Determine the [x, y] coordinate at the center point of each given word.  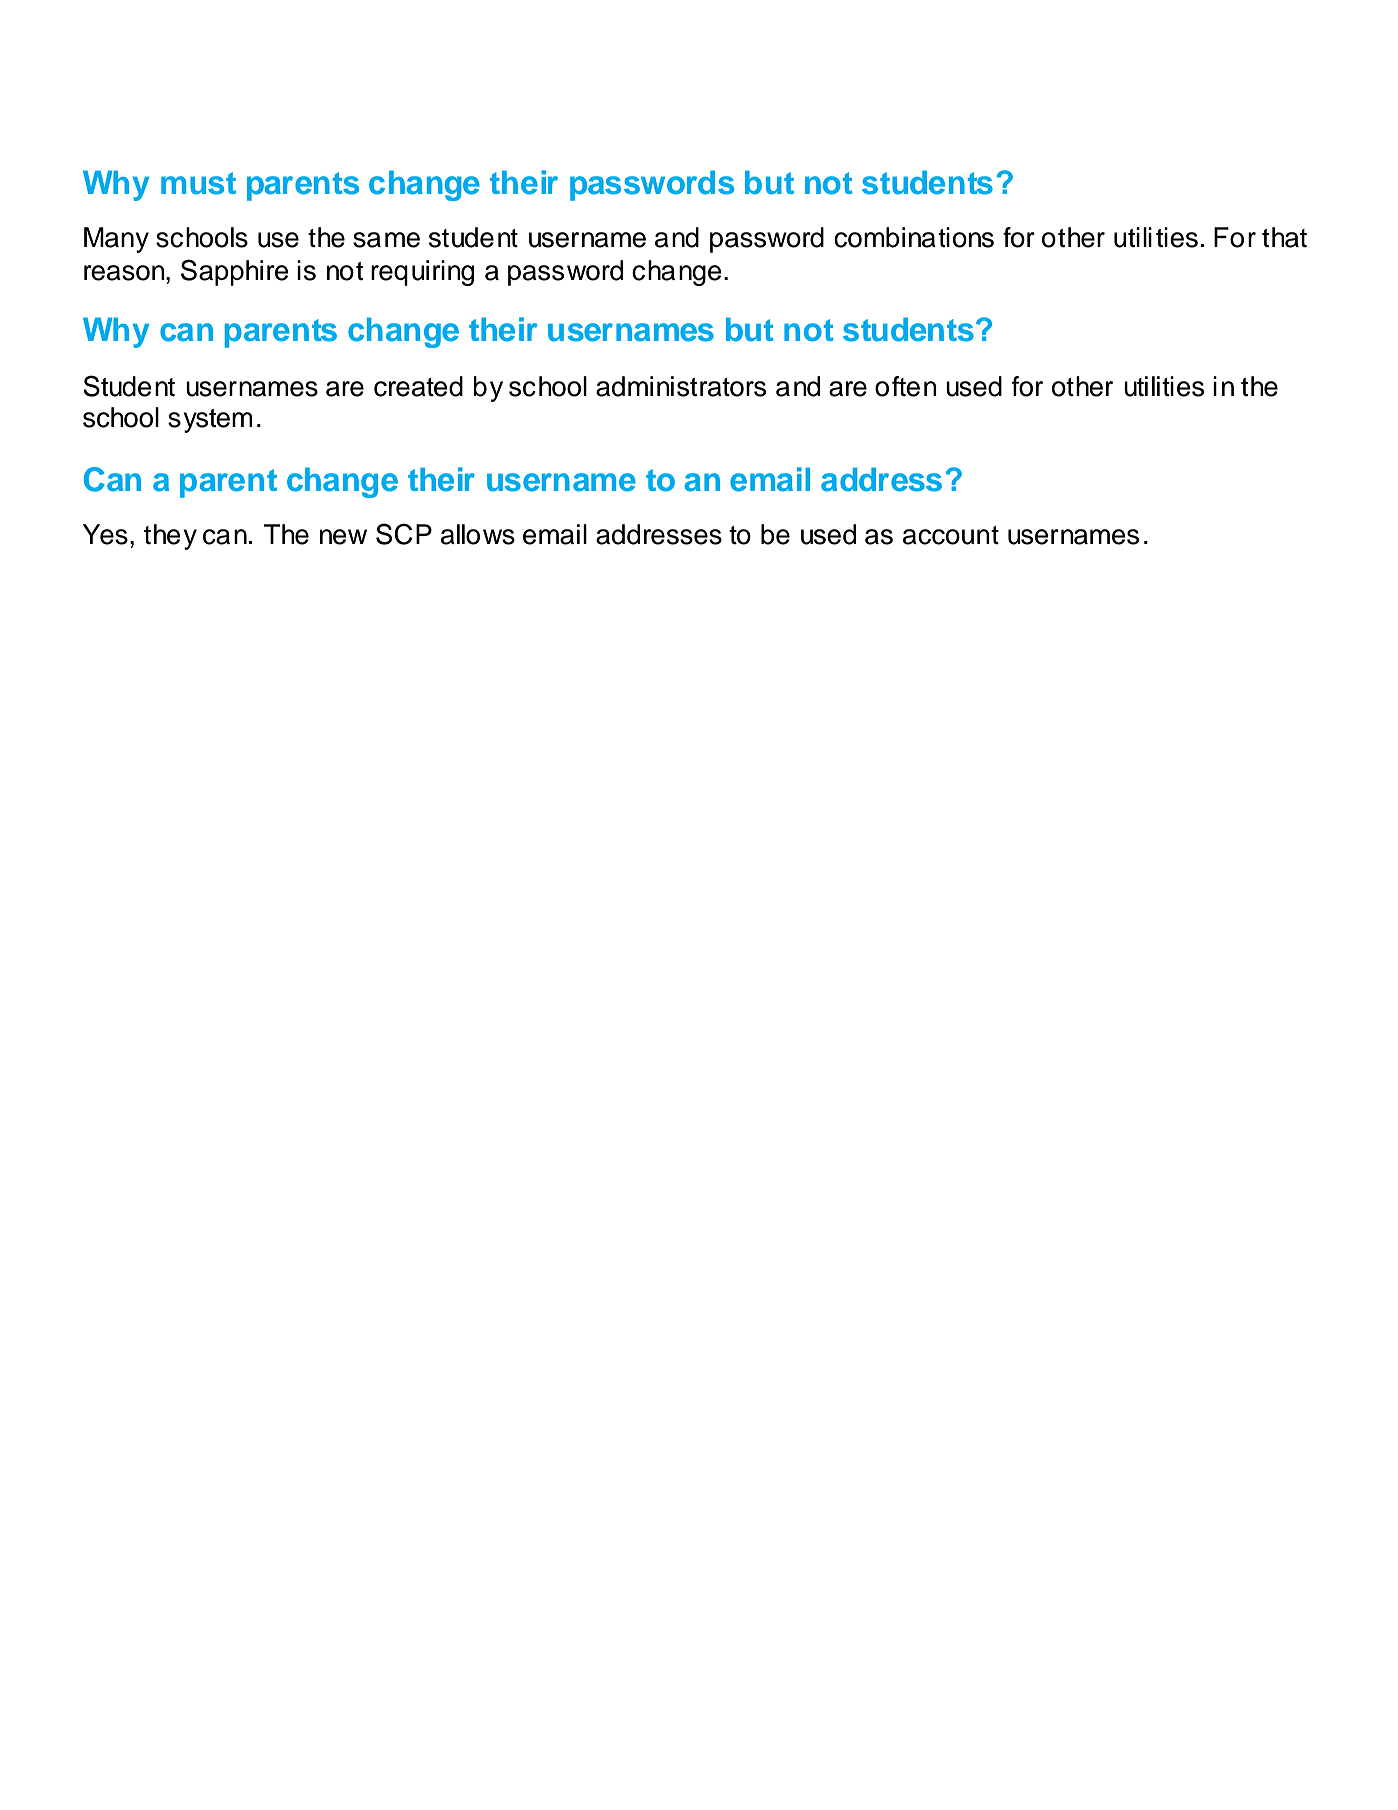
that [1284, 237]
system [210, 421]
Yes [105, 534]
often [906, 386]
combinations [914, 237]
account [951, 535]
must [198, 183]
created [418, 386]
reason [125, 273]
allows [478, 534]
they [170, 537]
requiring [422, 273]
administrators [681, 386]
